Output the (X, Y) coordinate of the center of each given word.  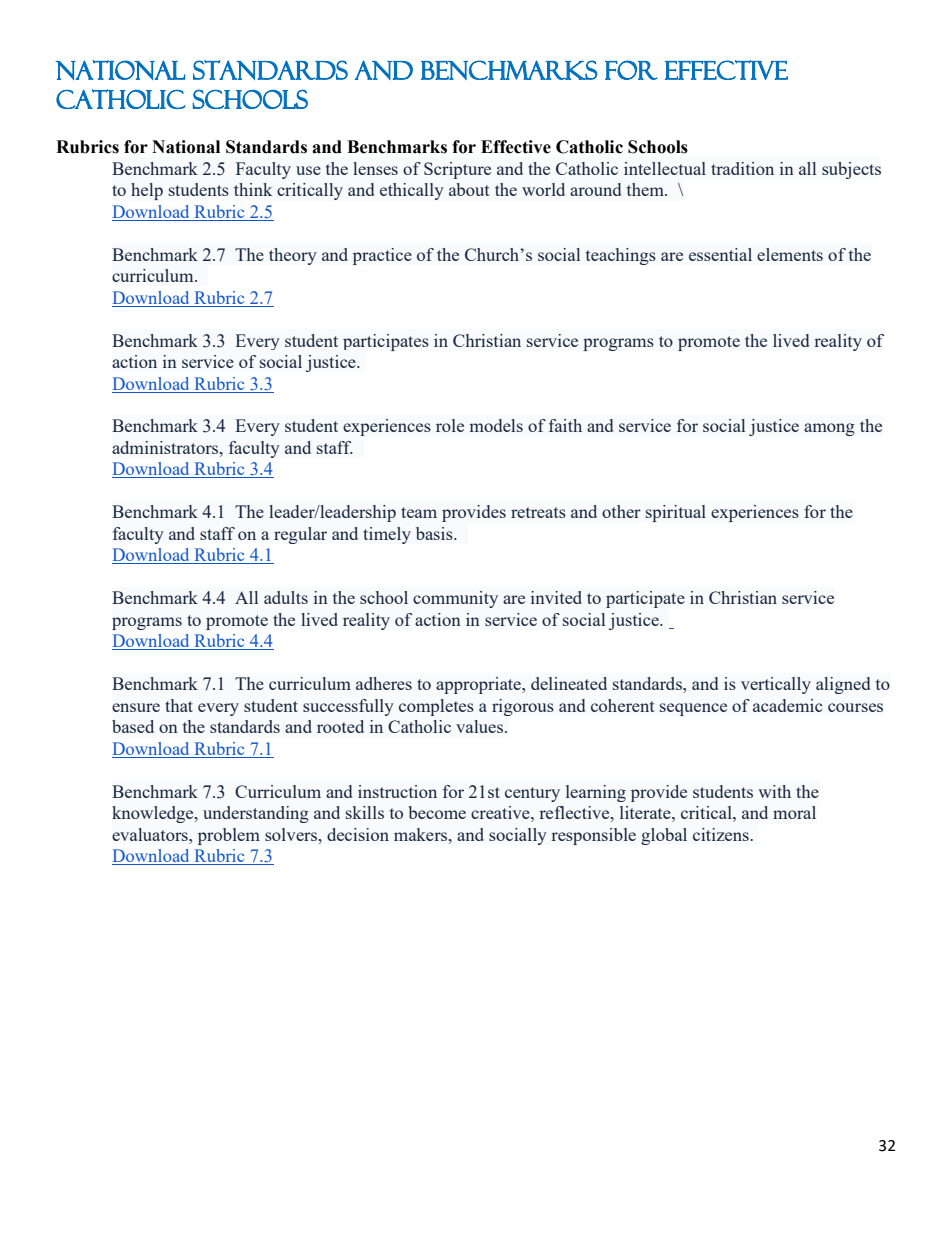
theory (293, 256)
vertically (776, 685)
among (829, 429)
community (455, 599)
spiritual (676, 513)
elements (790, 254)
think (253, 189)
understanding (256, 814)
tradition (742, 168)
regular (300, 535)
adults (286, 597)
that (179, 705)
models (496, 425)
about (469, 189)
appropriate (479, 685)
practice (382, 256)
